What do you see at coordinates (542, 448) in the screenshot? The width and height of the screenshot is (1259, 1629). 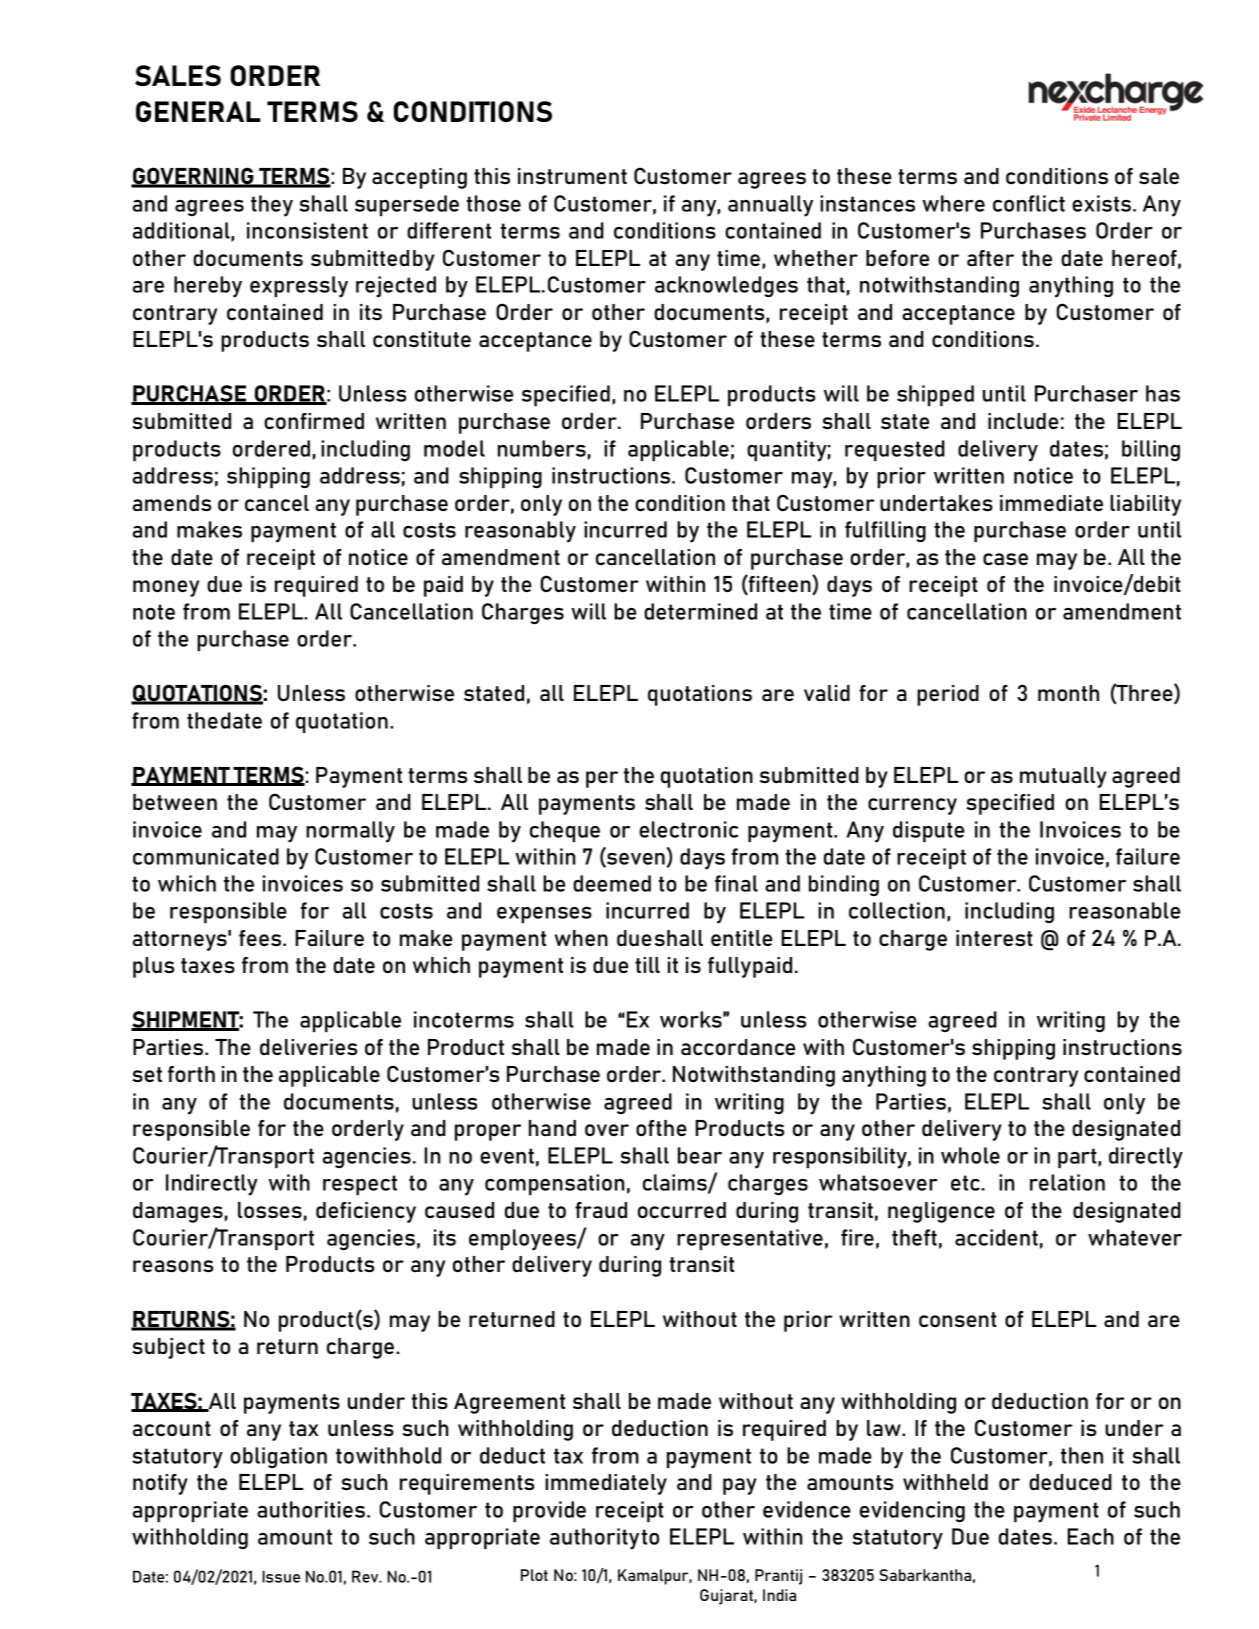 I see `numbers` at bounding box center [542, 448].
